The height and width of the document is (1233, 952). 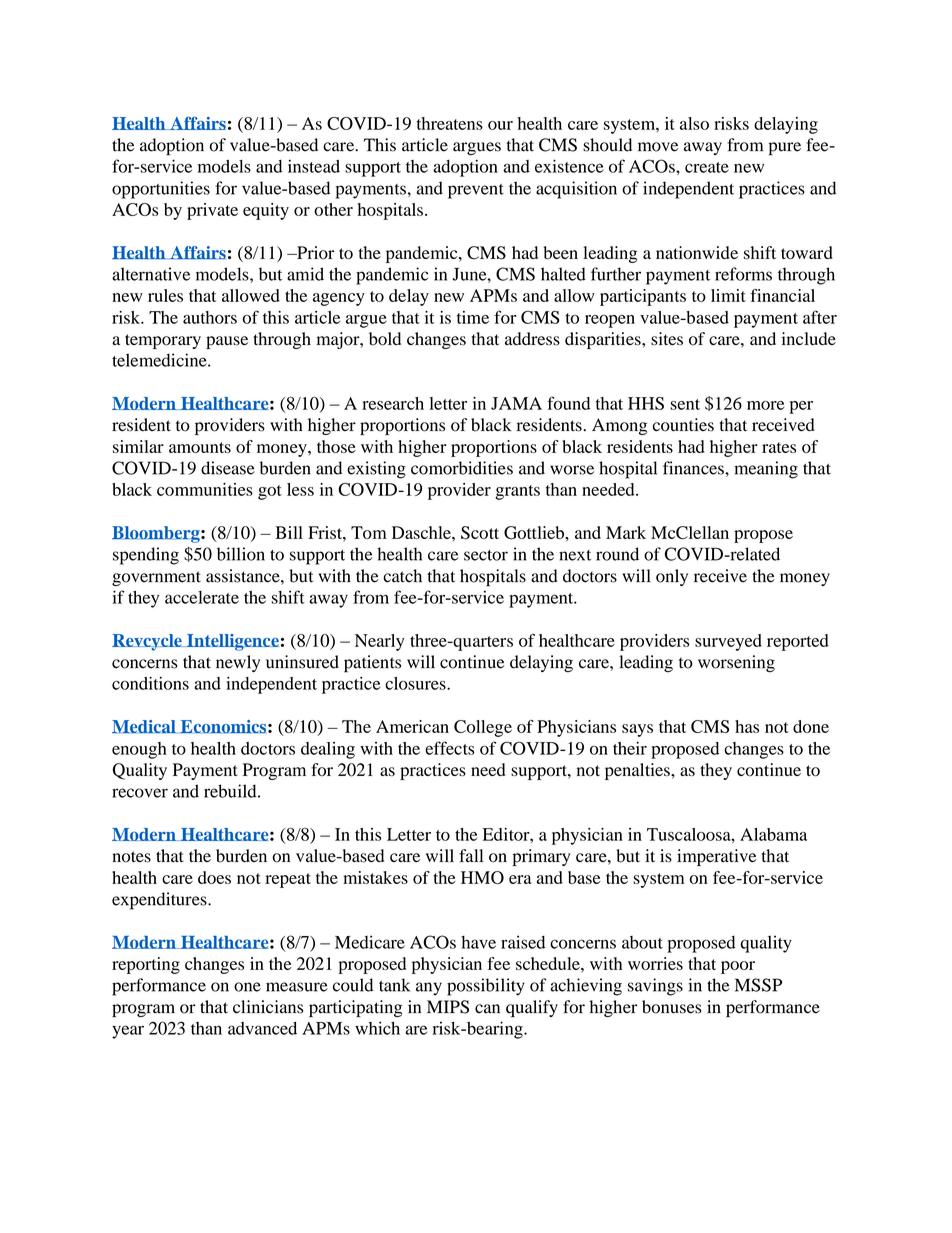 I want to click on accelerate, so click(x=202, y=597).
